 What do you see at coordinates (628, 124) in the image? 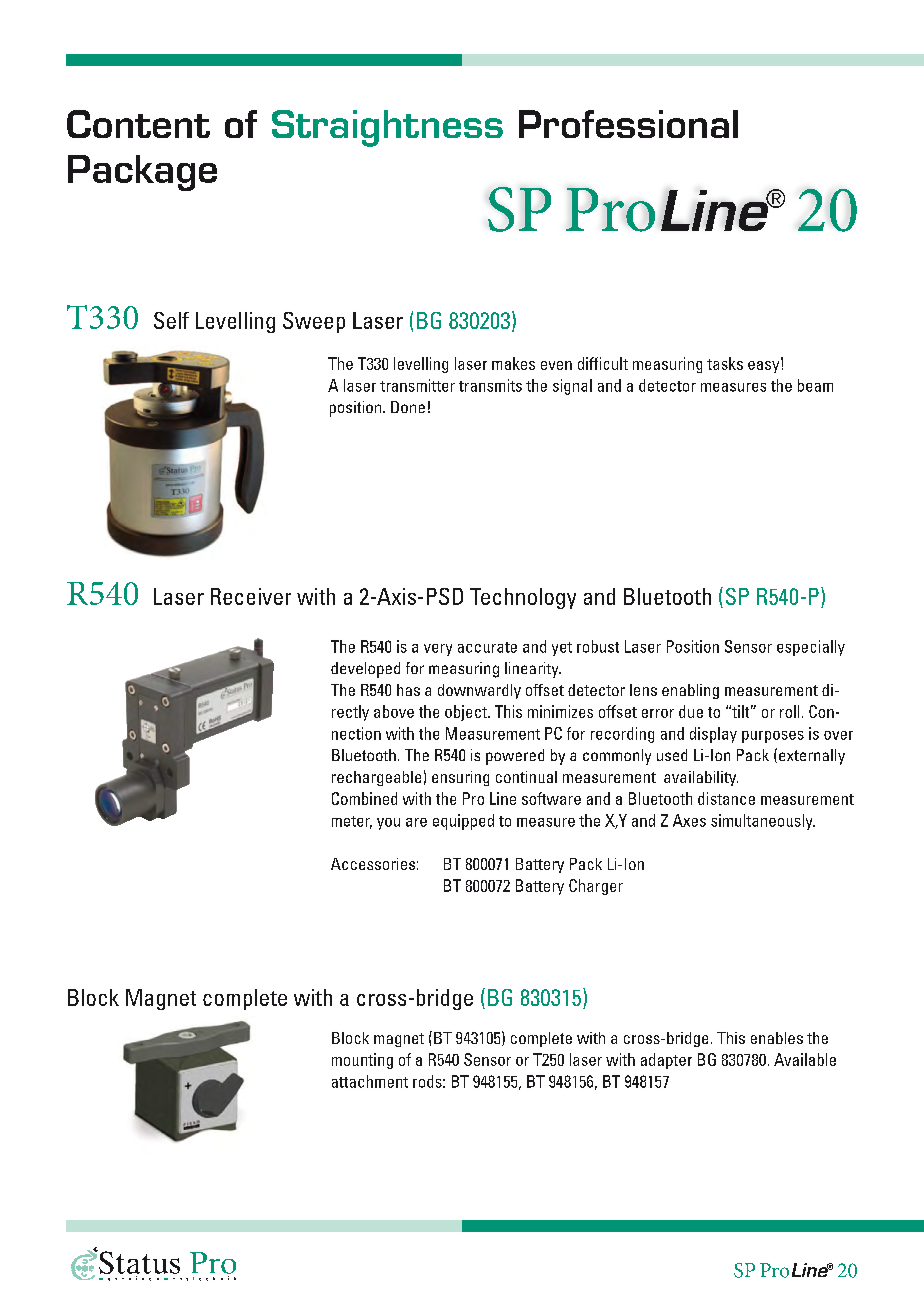
I see `Professional` at bounding box center [628, 124].
